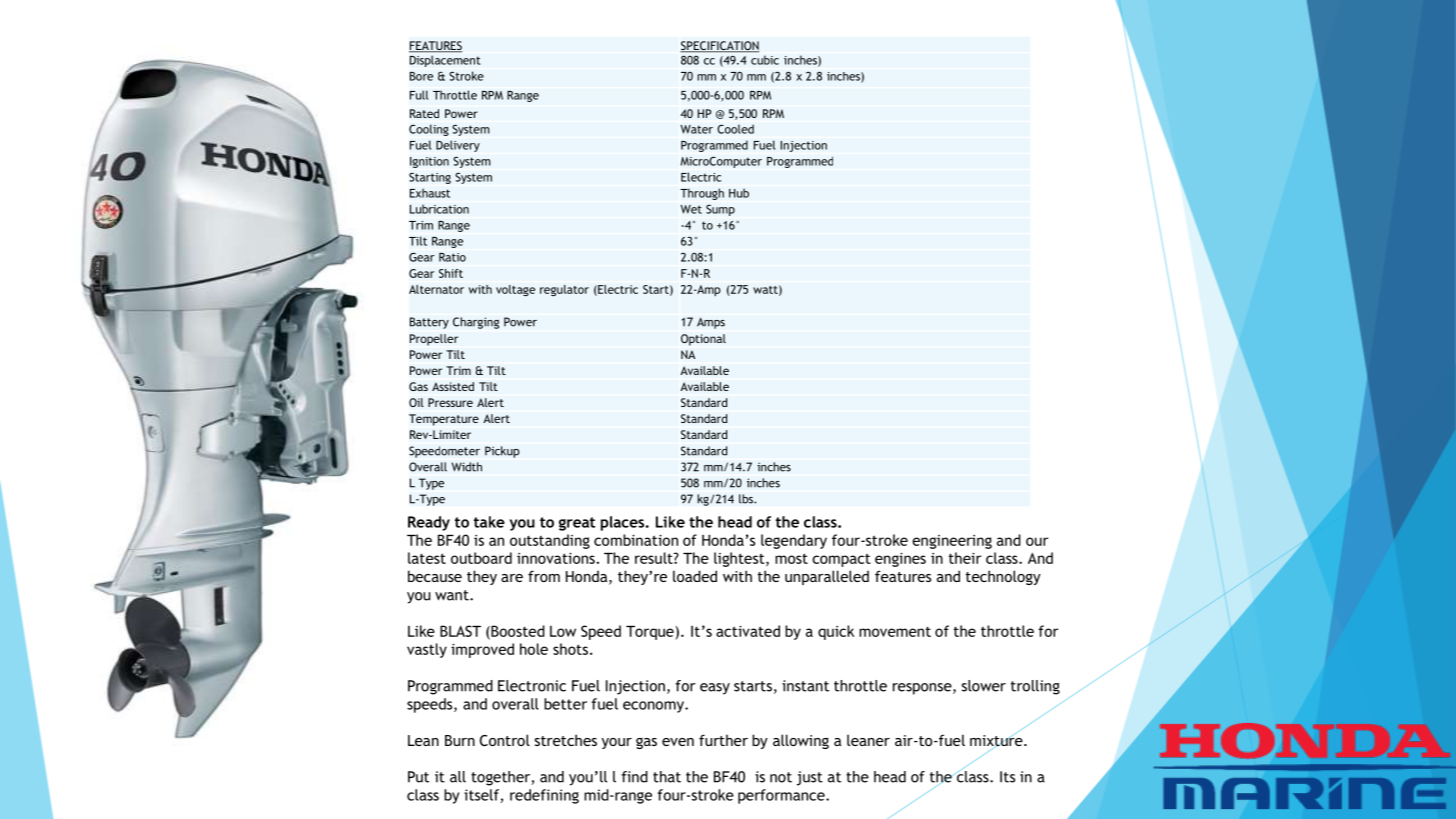 The image size is (1456, 819). Describe the element at coordinates (794, 541) in the screenshot. I see `legendary` at that location.
